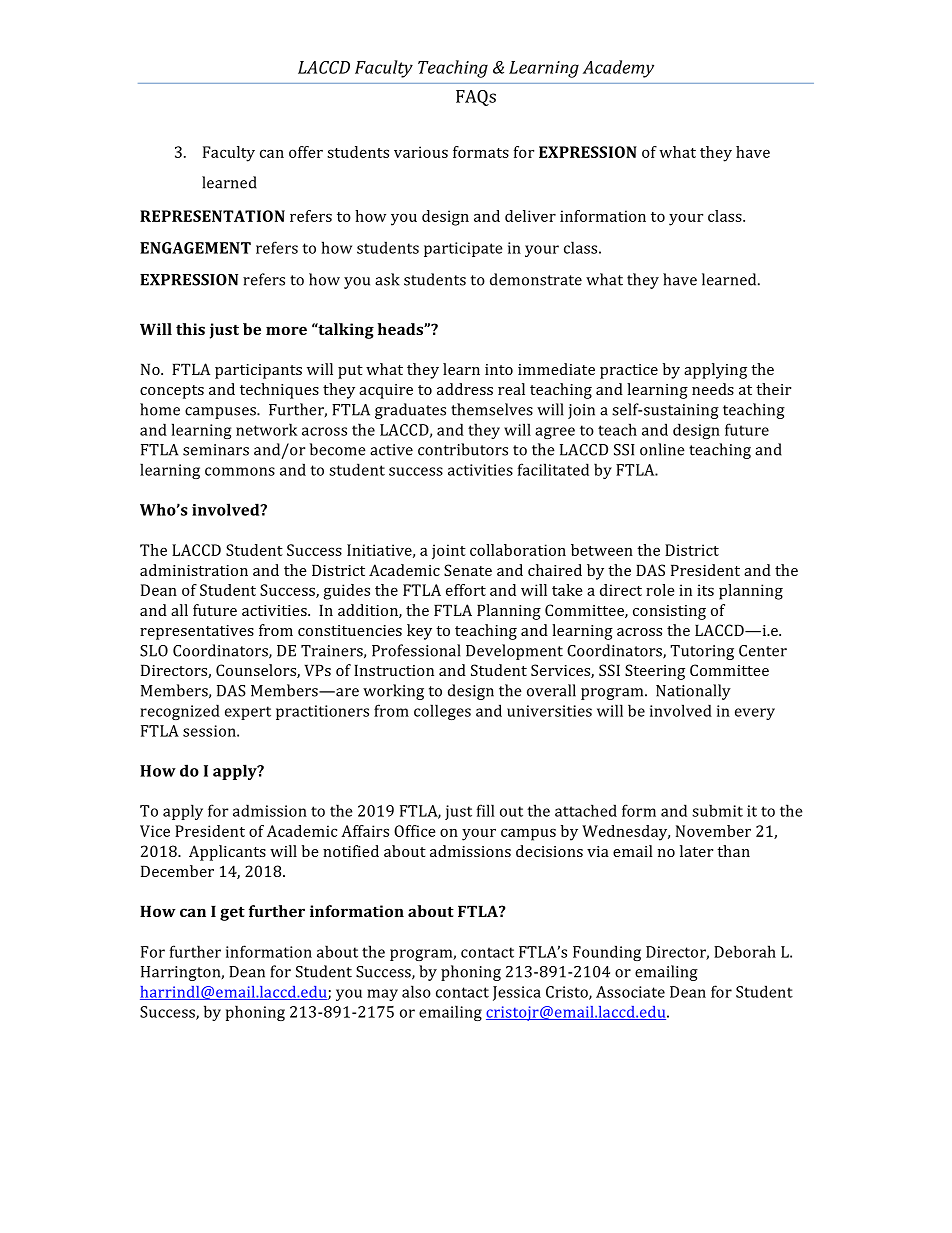 This page has height=1233, width=952. I want to click on colleges, so click(442, 712).
